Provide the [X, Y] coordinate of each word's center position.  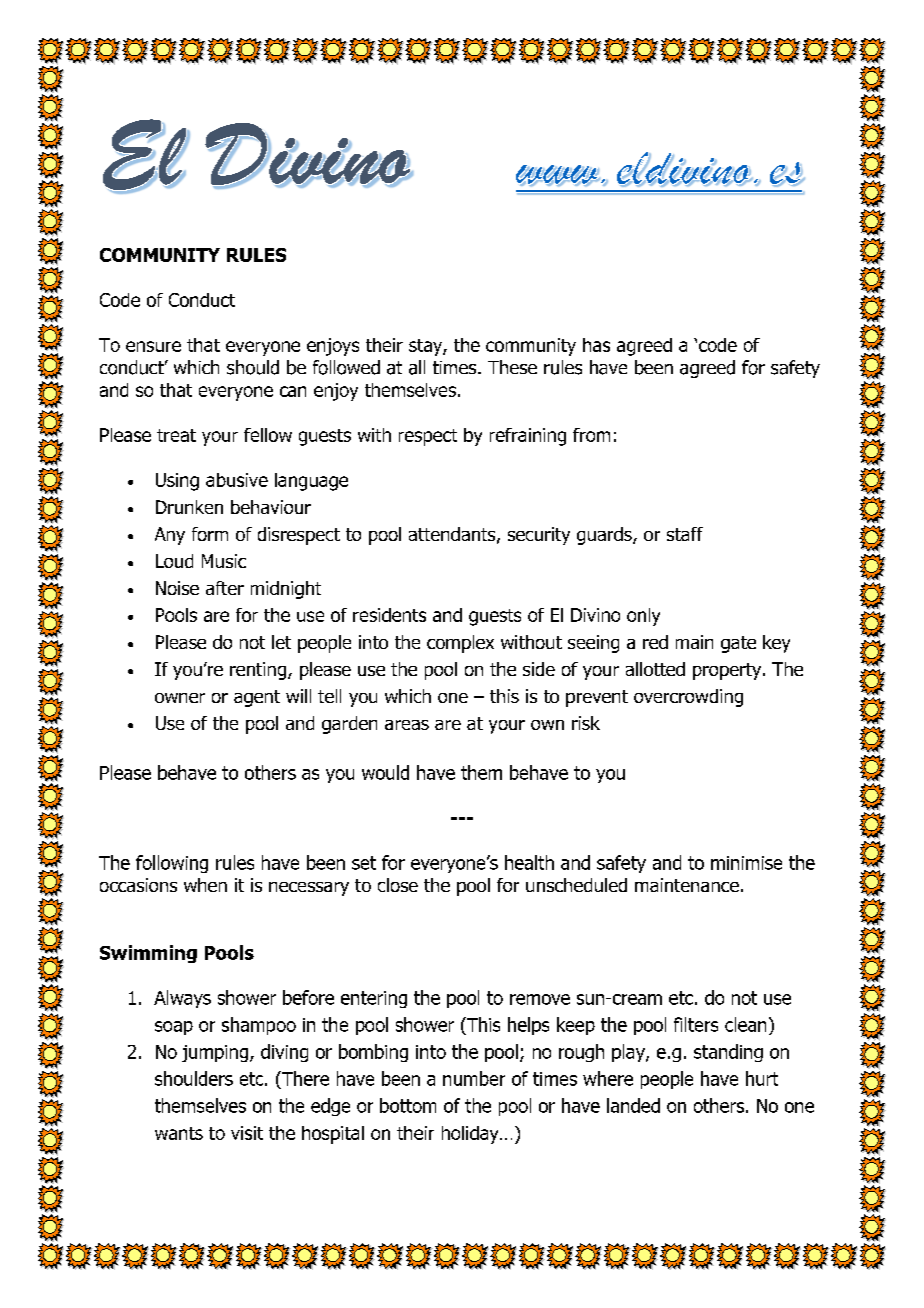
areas [407, 725]
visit [247, 1133]
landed [633, 1105]
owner [180, 698]
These [512, 367]
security [539, 536]
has [596, 345]
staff [685, 534]
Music [224, 561]
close [398, 885]
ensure [153, 346]
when [205, 885]
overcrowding [688, 698]
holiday [471, 1135]
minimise [746, 863]
